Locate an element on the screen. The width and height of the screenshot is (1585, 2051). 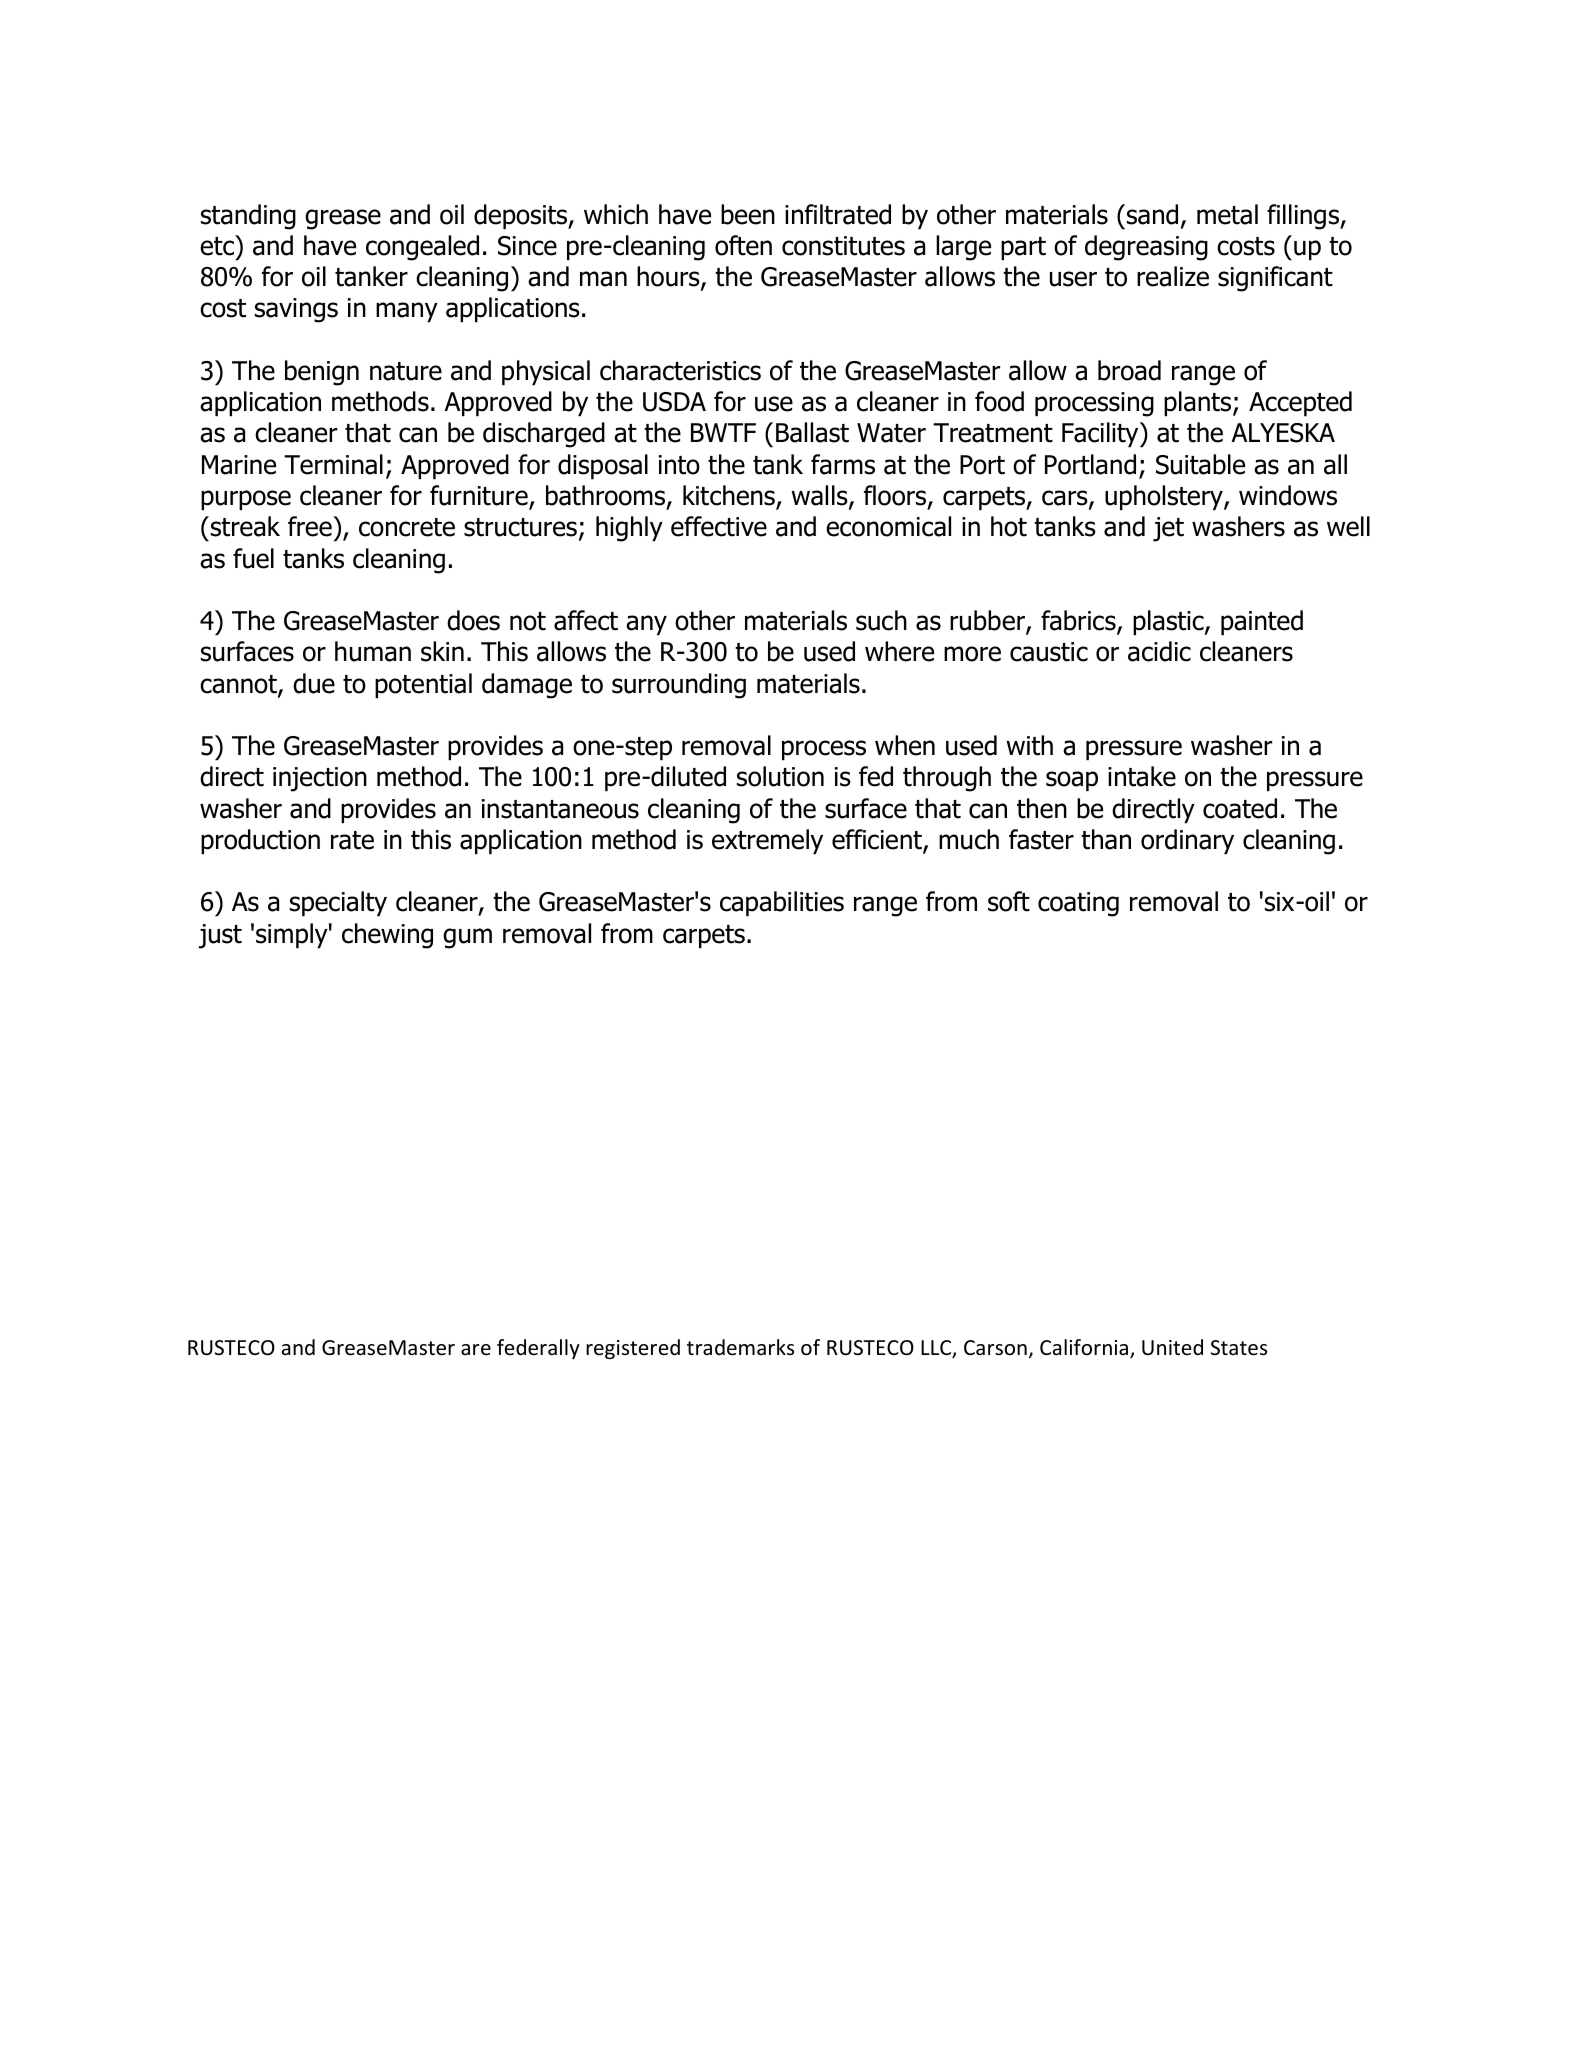
chewing is located at coordinates (387, 936).
